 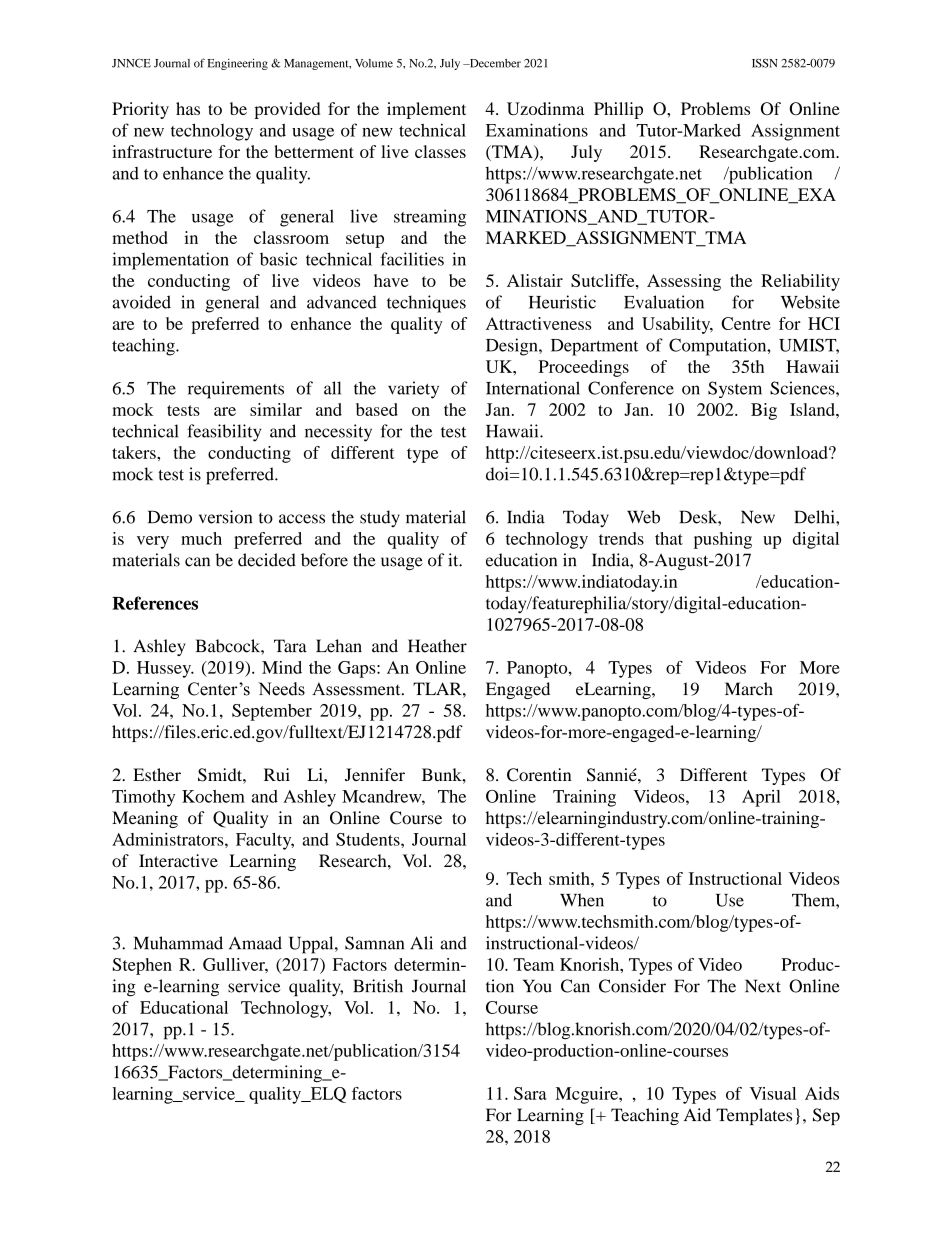 I want to click on Sara, so click(x=530, y=1093).
